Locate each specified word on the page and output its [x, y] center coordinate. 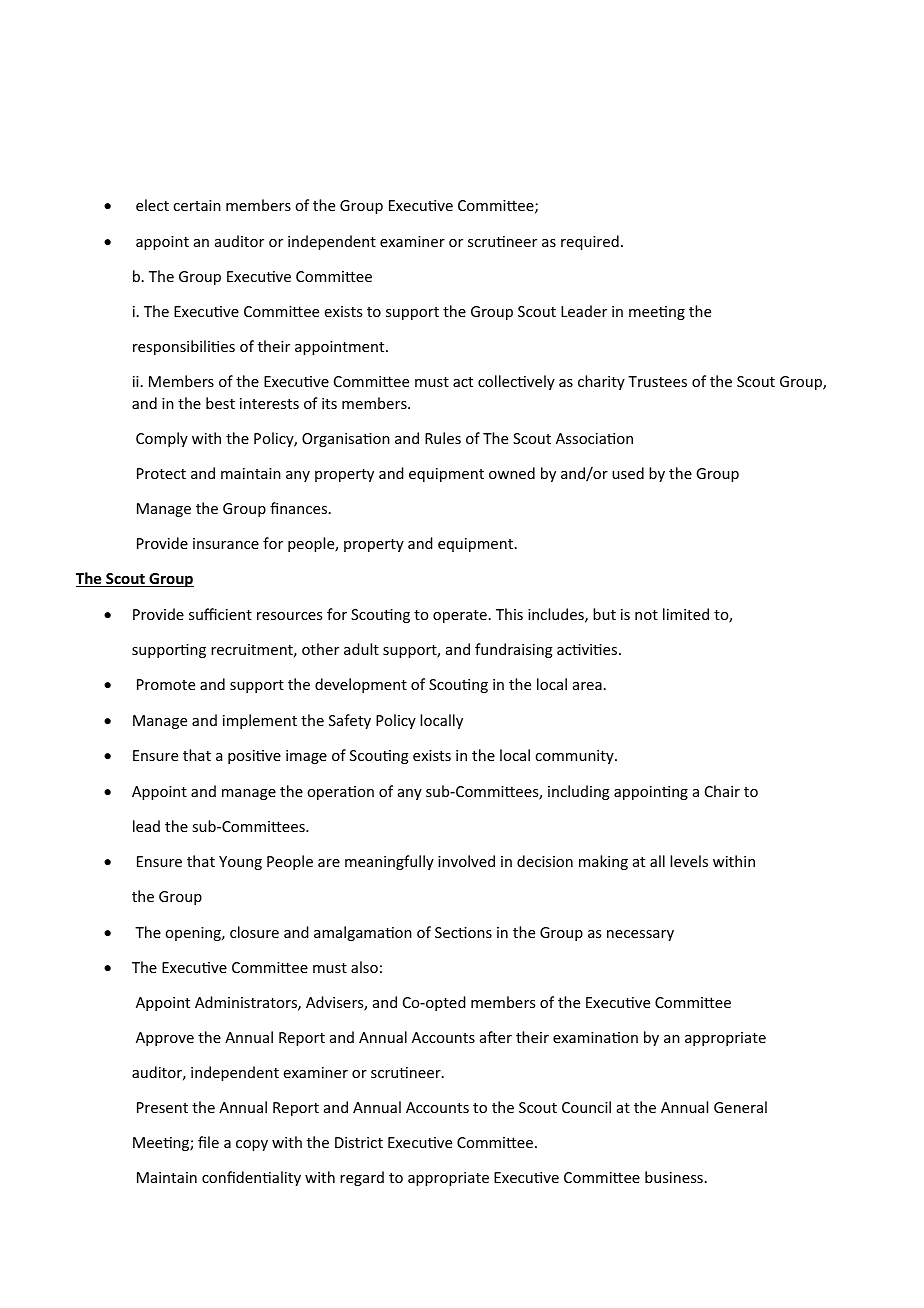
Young [240, 863]
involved [466, 861]
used [628, 473]
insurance [226, 543]
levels [689, 861]
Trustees [657, 381]
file [208, 1142]
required [590, 242]
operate [460, 616]
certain [197, 205]
